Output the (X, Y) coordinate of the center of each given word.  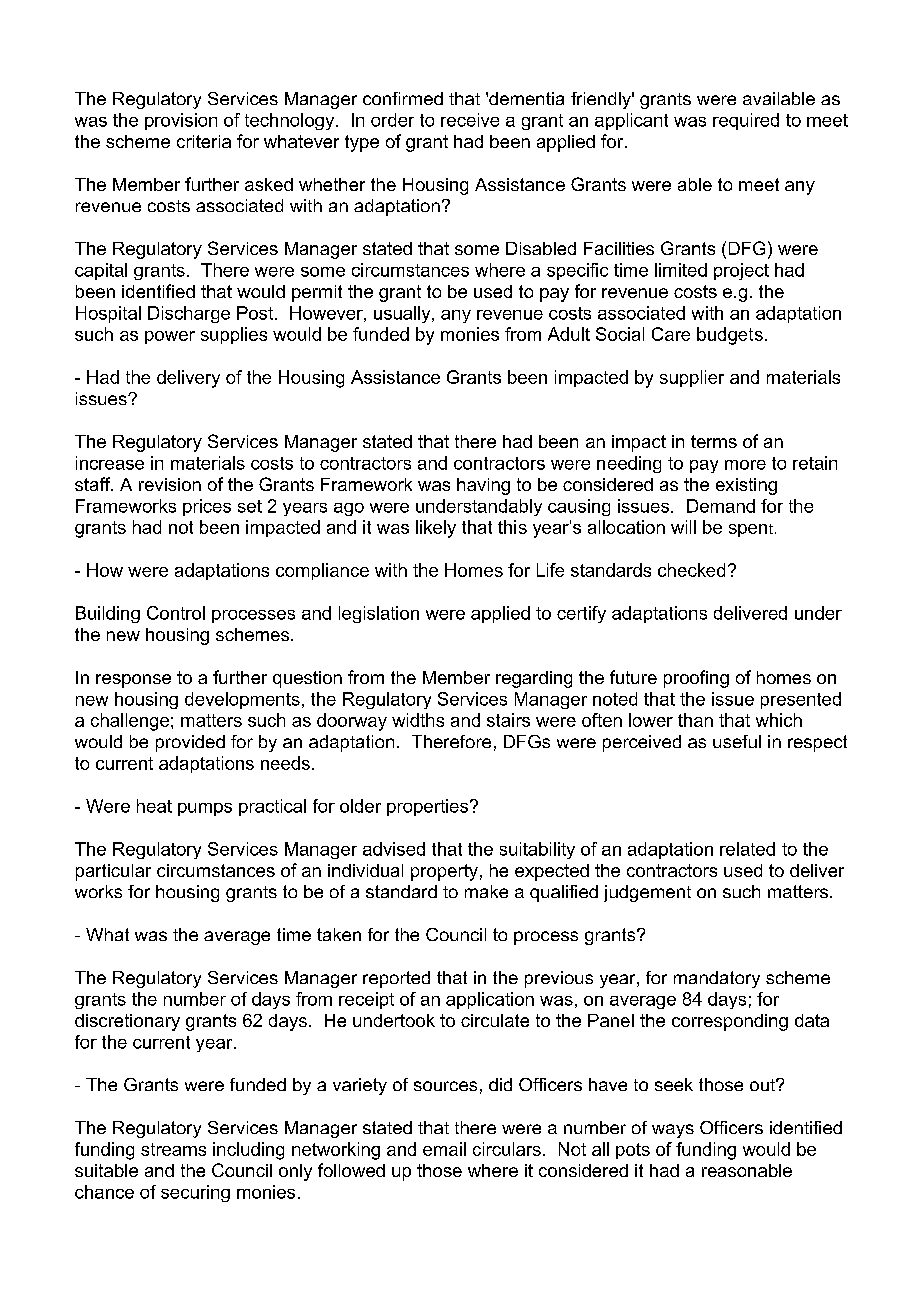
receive (470, 120)
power (170, 337)
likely (436, 529)
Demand (721, 506)
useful (737, 741)
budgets (730, 336)
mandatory (717, 979)
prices (207, 507)
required (746, 121)
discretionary (127, 1022)
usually (403, 314)
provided (190, 743)
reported (396, 979)
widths (418, 720)
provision (181, 121)
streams (173, 1149)
